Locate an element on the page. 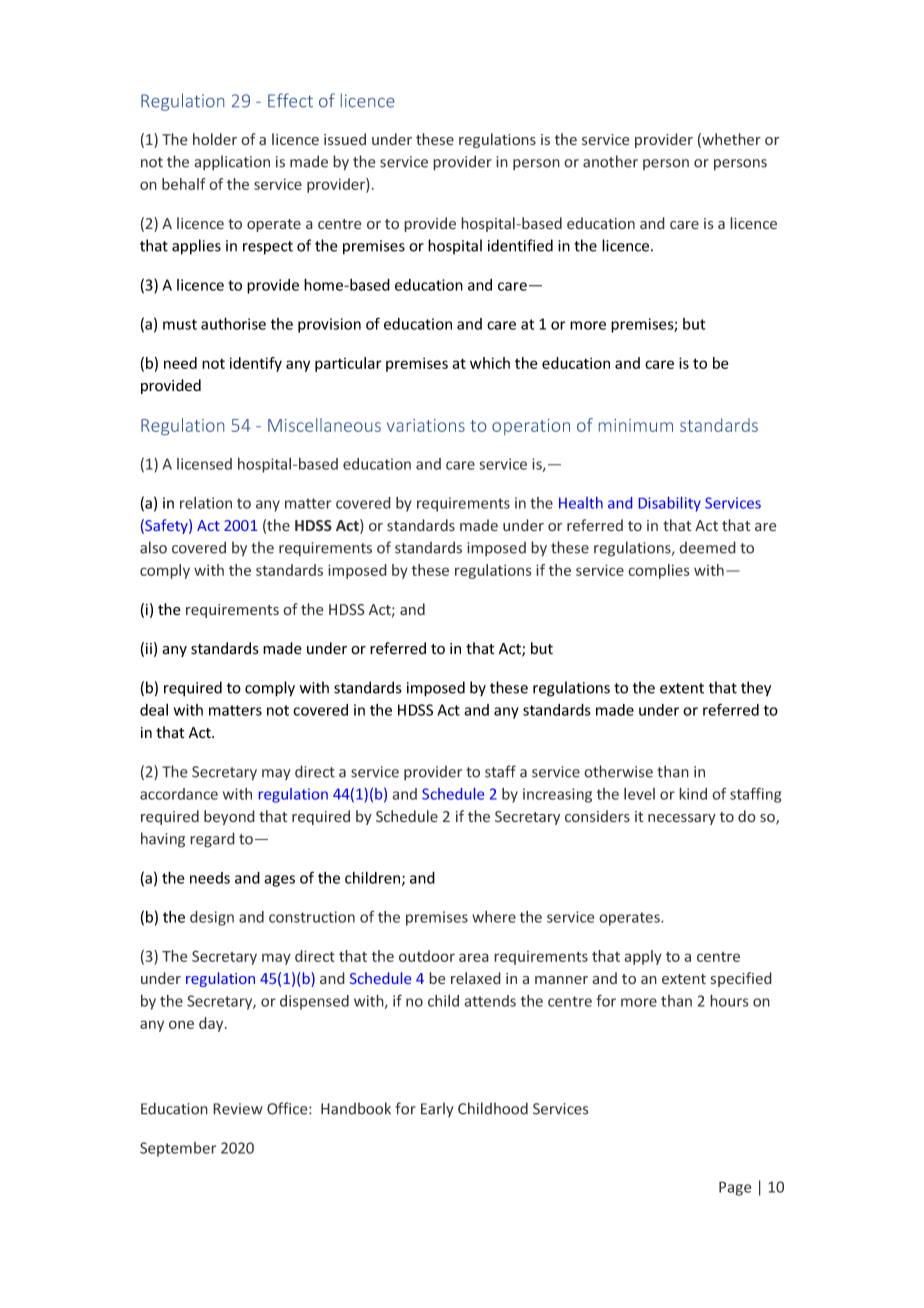  holder is located at coordinates (215, 139).
